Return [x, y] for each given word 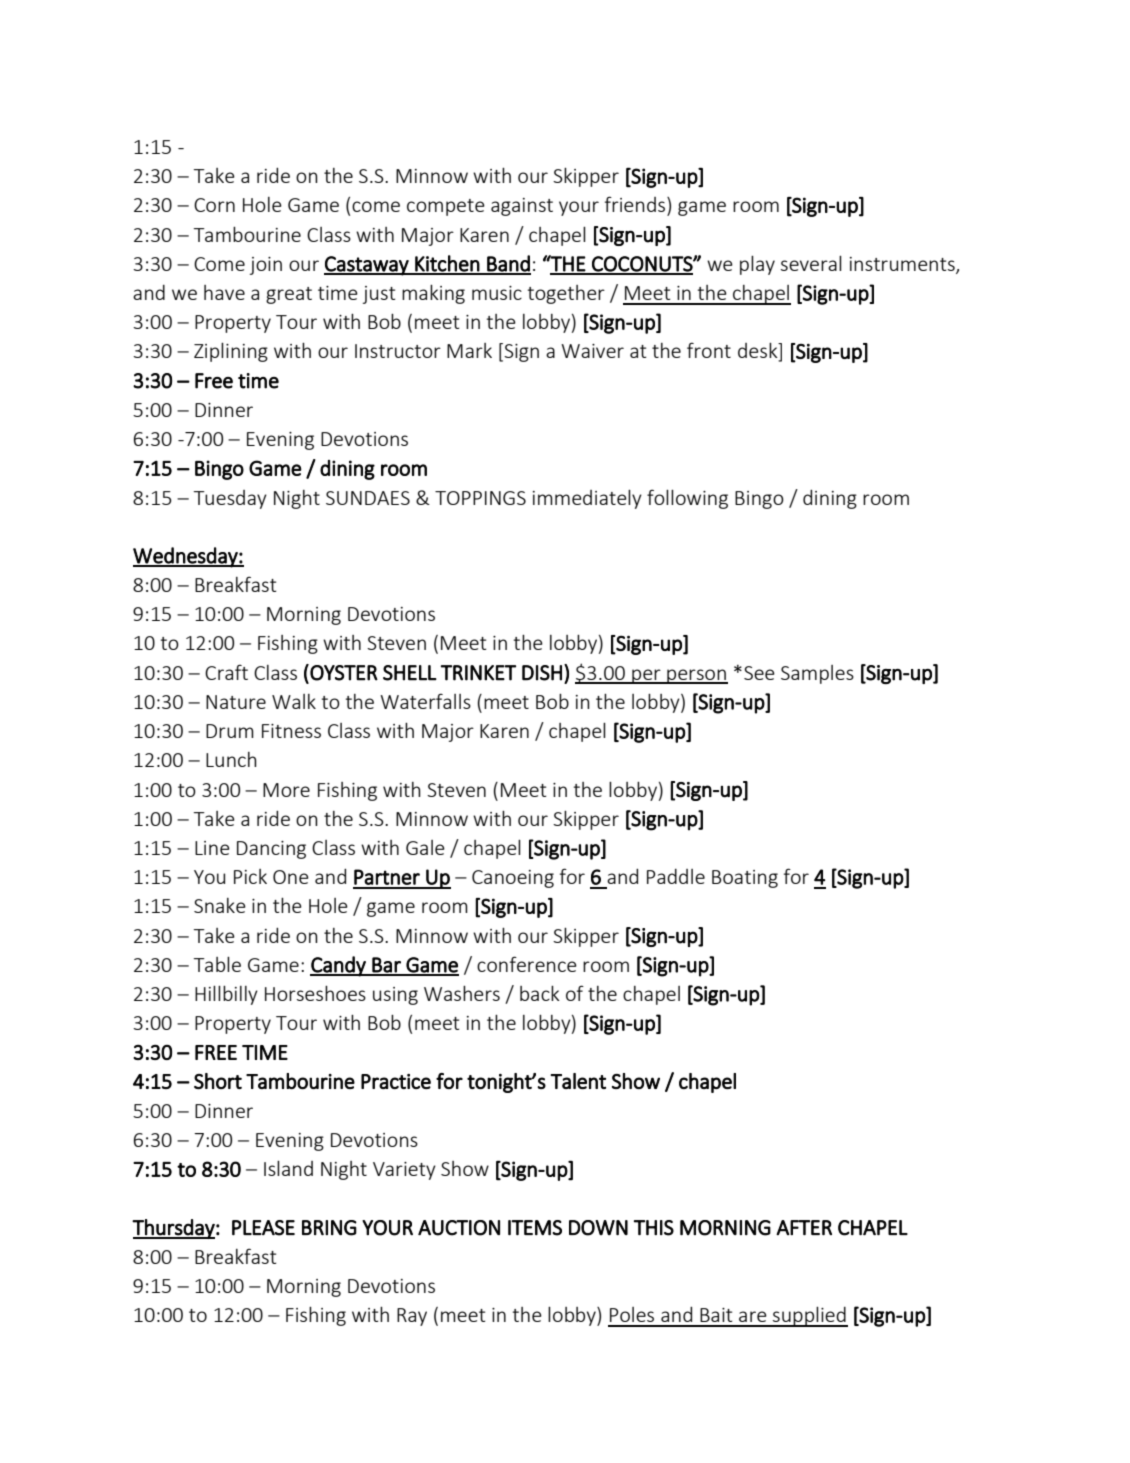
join [266, 266]
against [522, 207]
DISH [542, 673]
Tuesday [230, 499]
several [811, 263]
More [286, 790]
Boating [745, 879]
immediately [587, 499]
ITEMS [535, 1228]
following [687, 499]
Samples [817, 674]
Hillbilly [226, 995]
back [540, 993]
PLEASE [263, 1228]
